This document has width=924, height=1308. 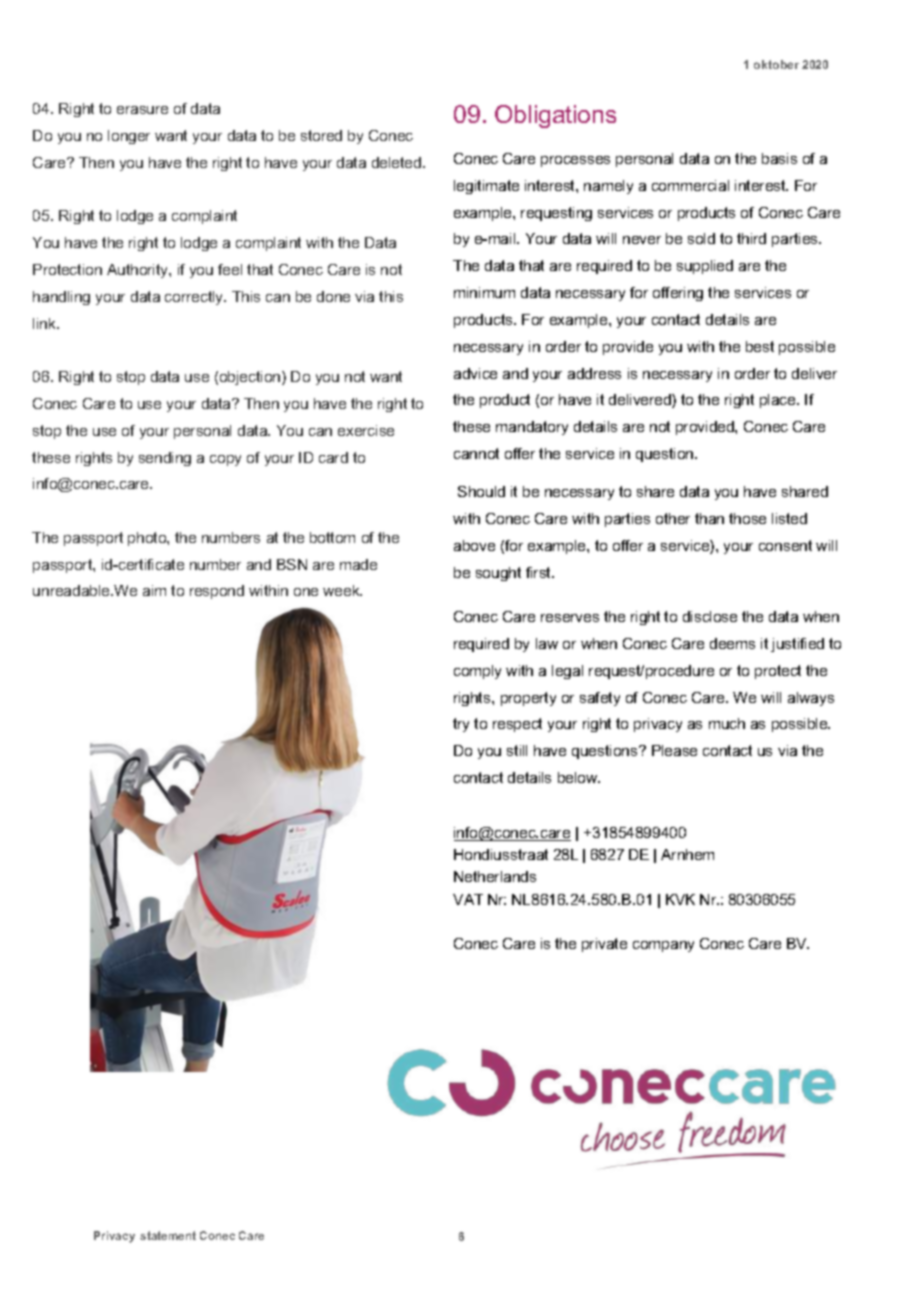 I want to click on statement, so click(x=168, y=1235).
